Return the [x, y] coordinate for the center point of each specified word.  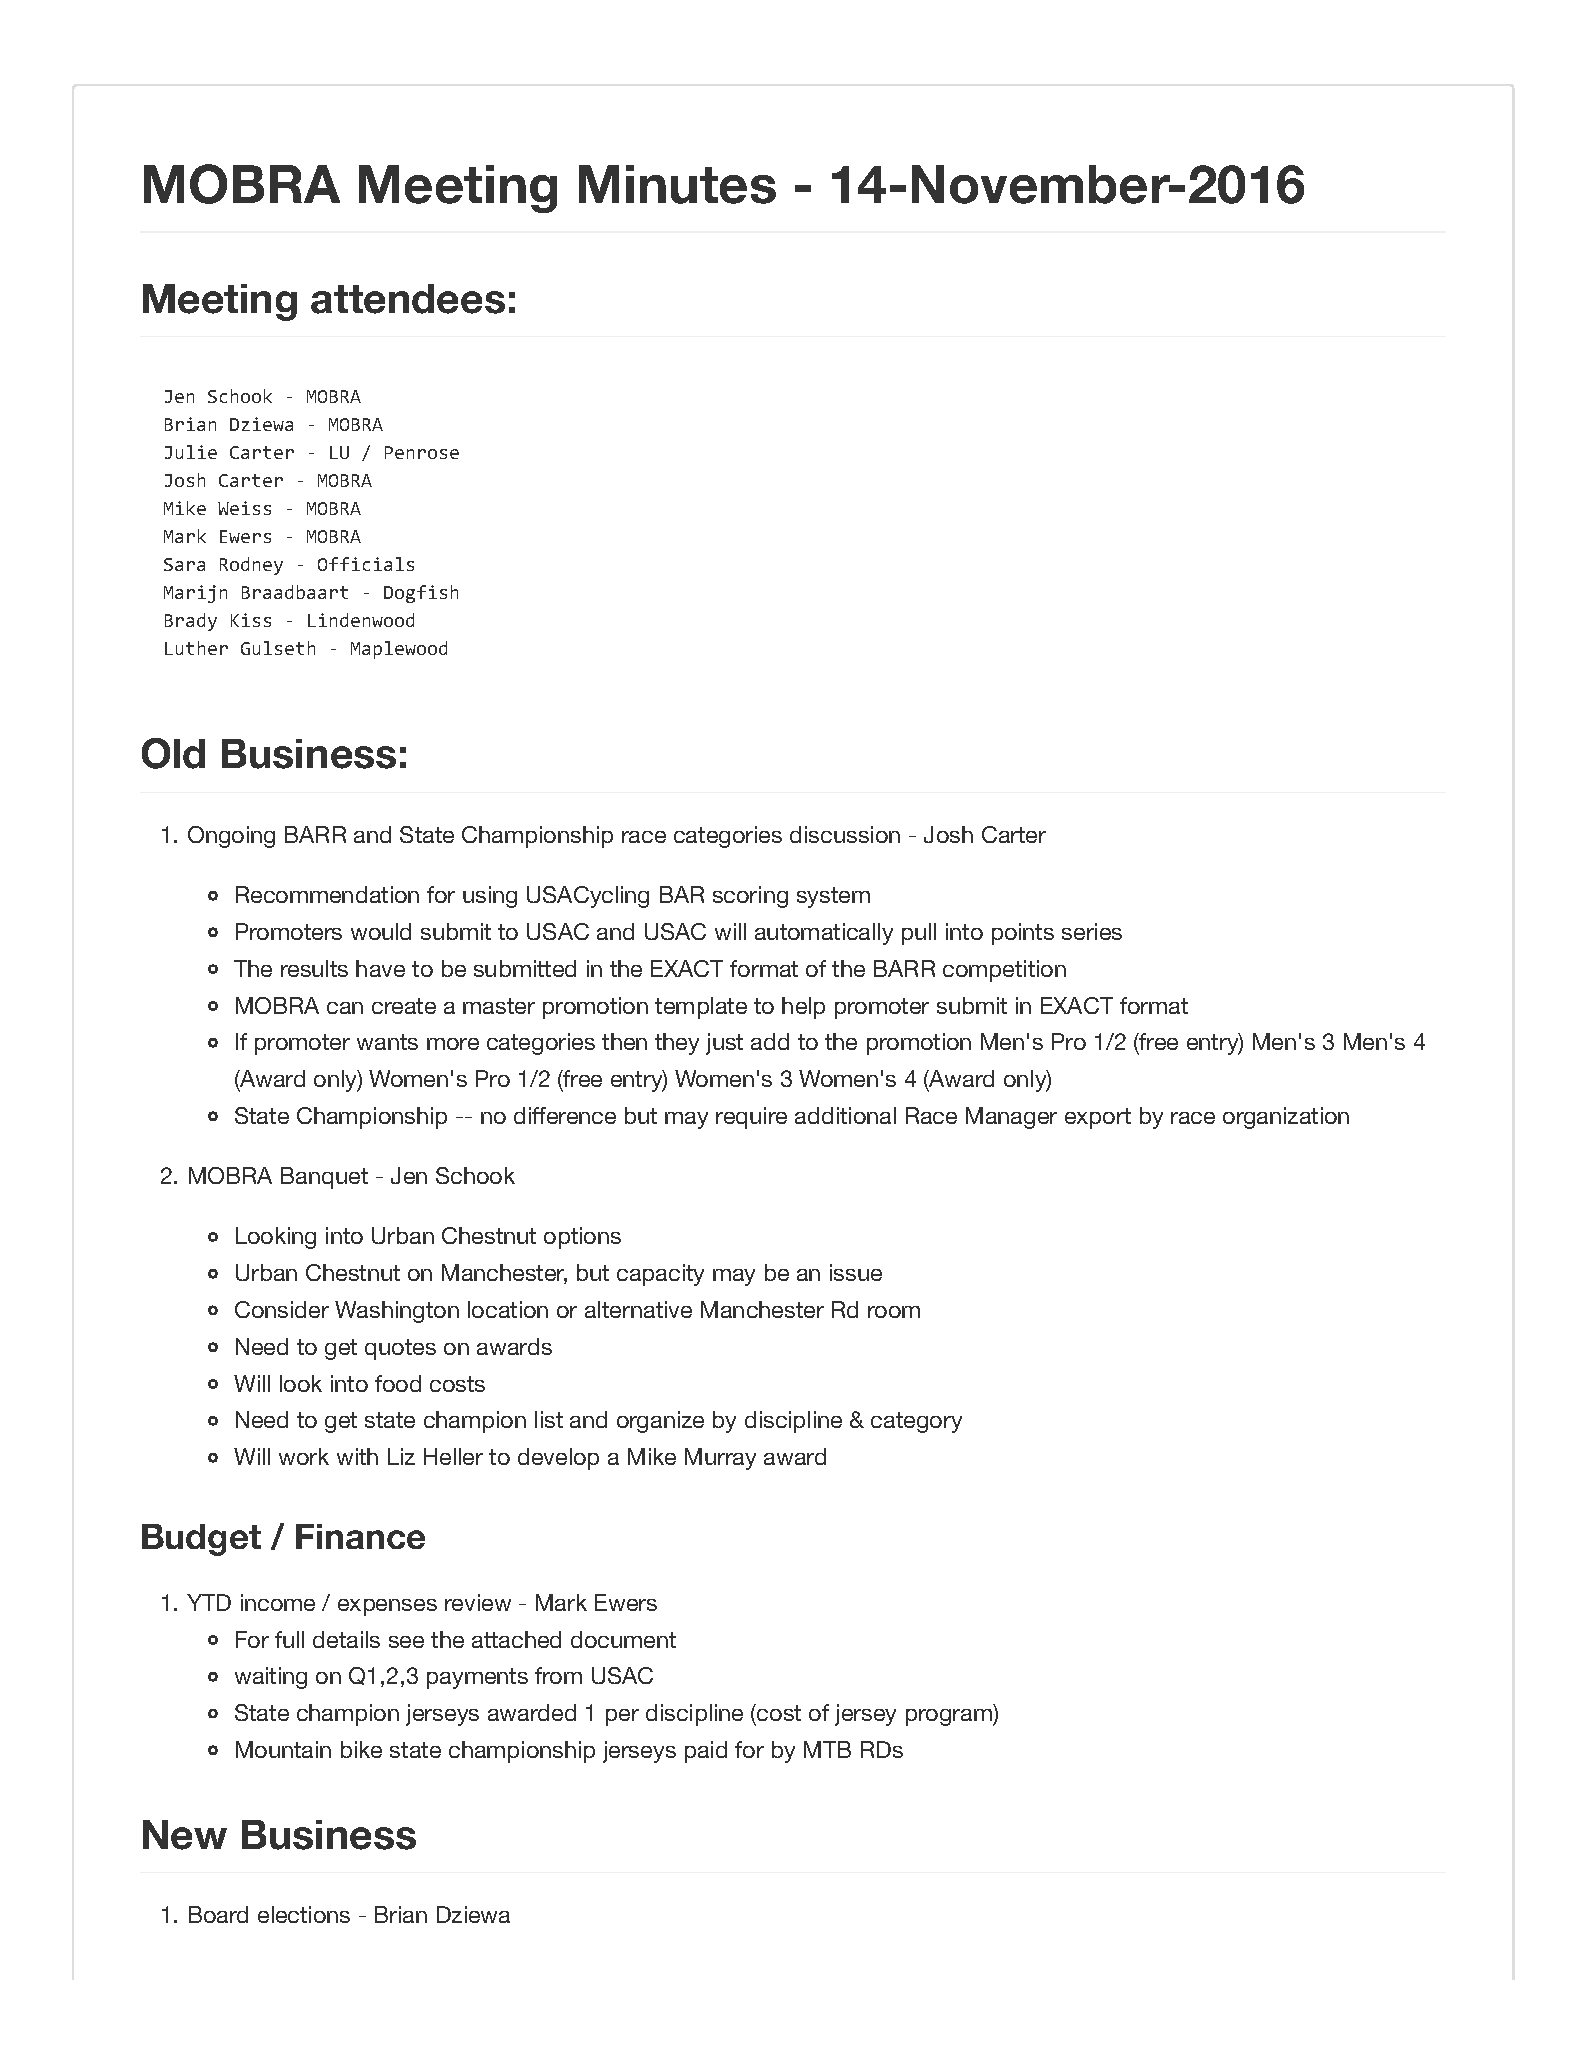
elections [304, 1914]
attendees [408, 299]
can [345, 1008]
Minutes [677, 184]
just [724, 1044]
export [1098, 1118]
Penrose [422, 452]
